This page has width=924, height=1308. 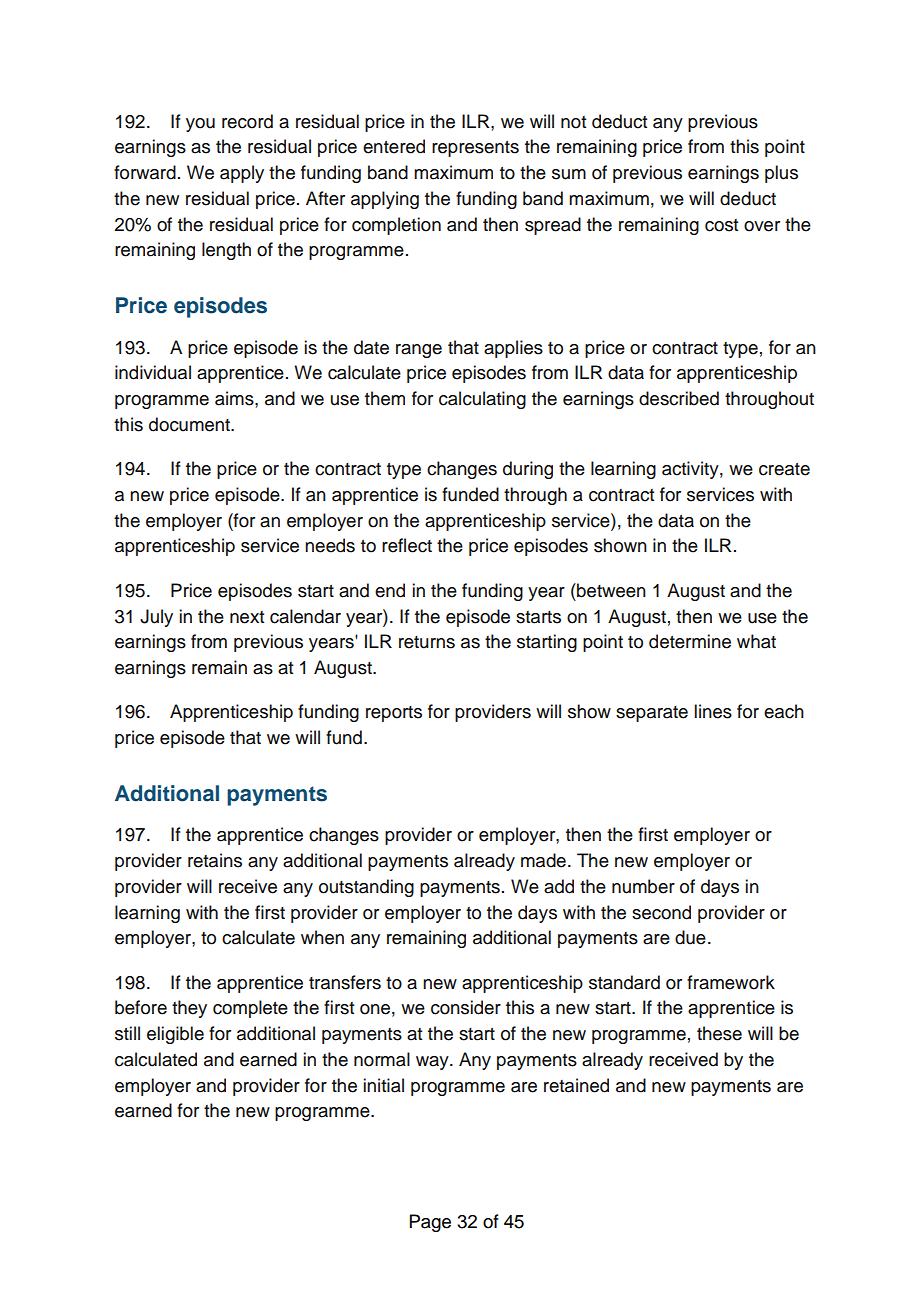 I want to click on determine, so click(x=690, y=641).
